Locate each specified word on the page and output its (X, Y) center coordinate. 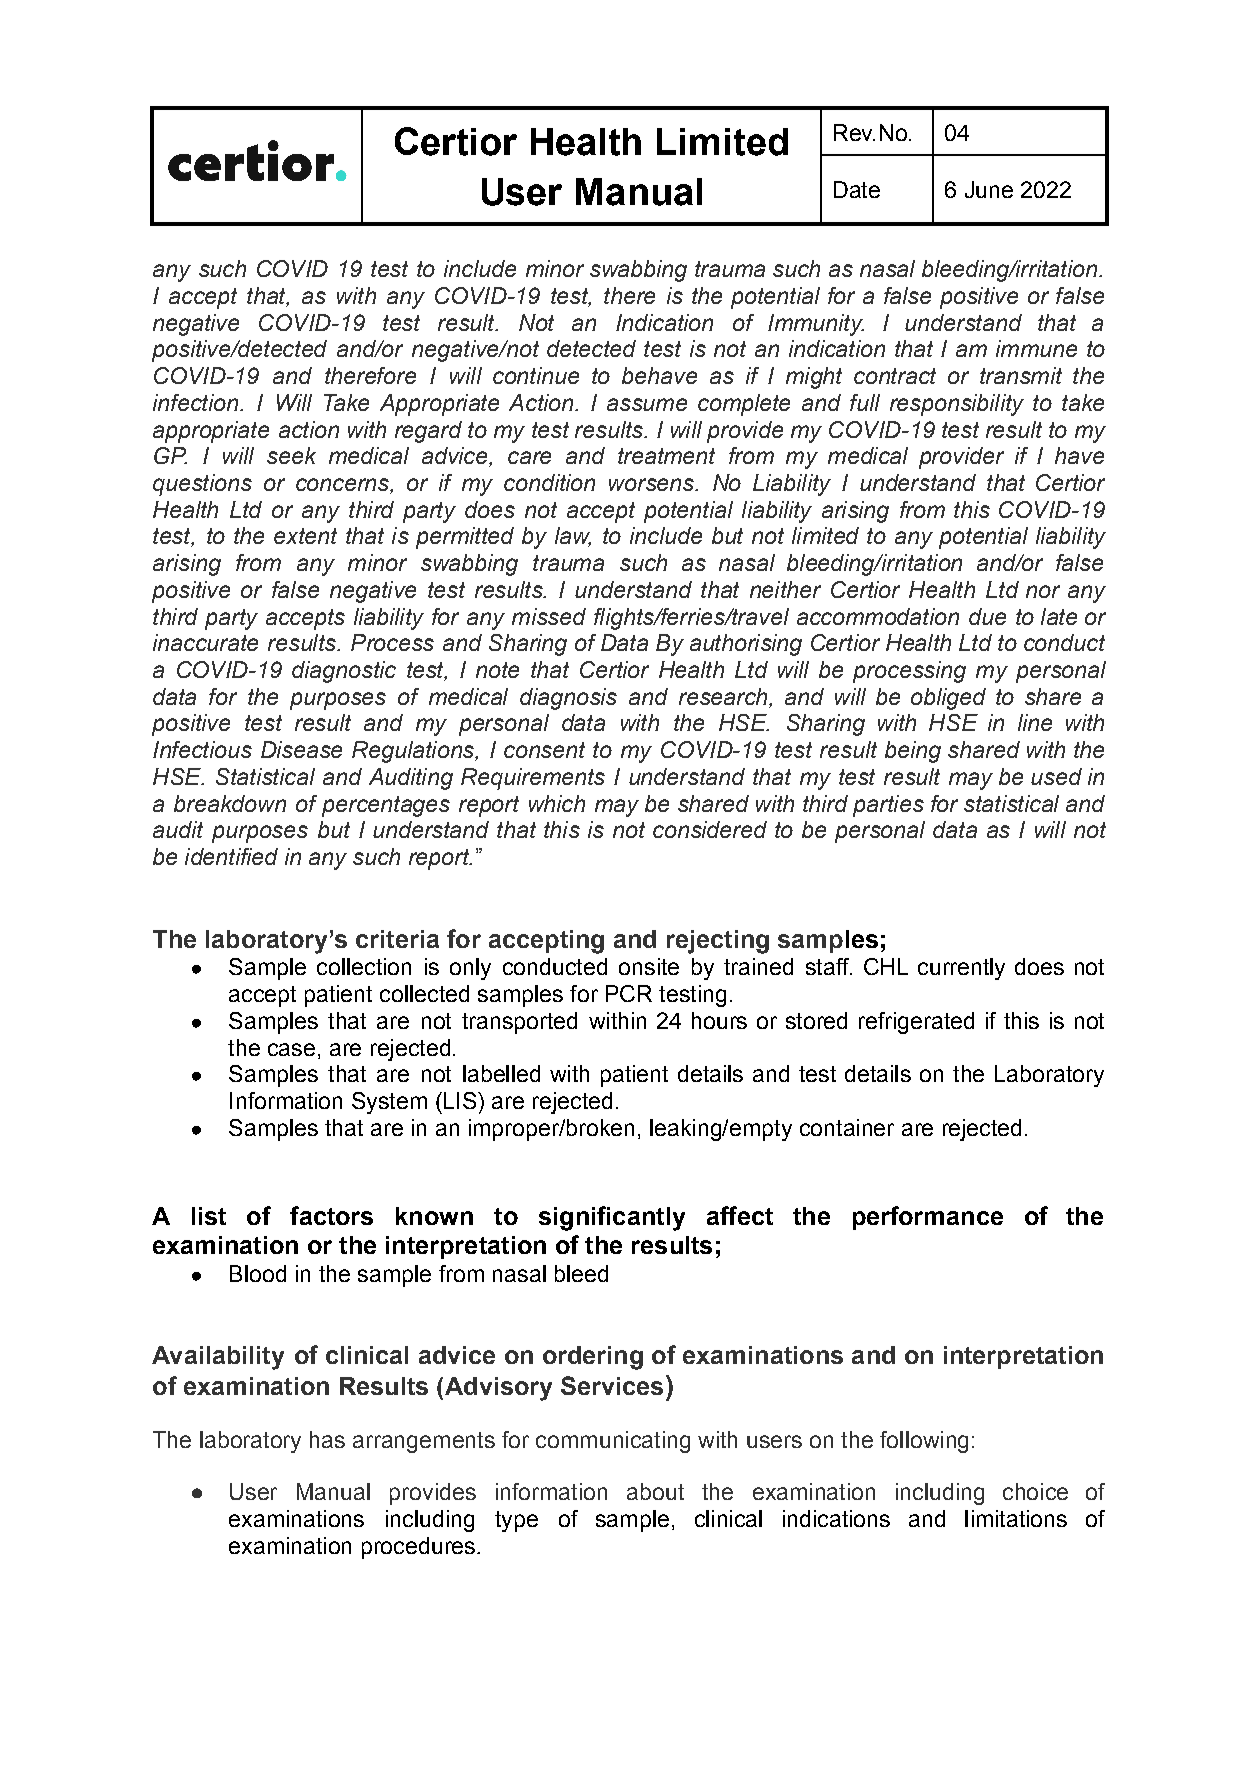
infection (195, 402)
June (989, 189)
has (327, 1439)
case (291, 1049)
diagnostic (344, 672)
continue (536, 375)
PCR (629, 993)
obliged (948, 699)
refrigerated (916, 1023)
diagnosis (568, 699)
